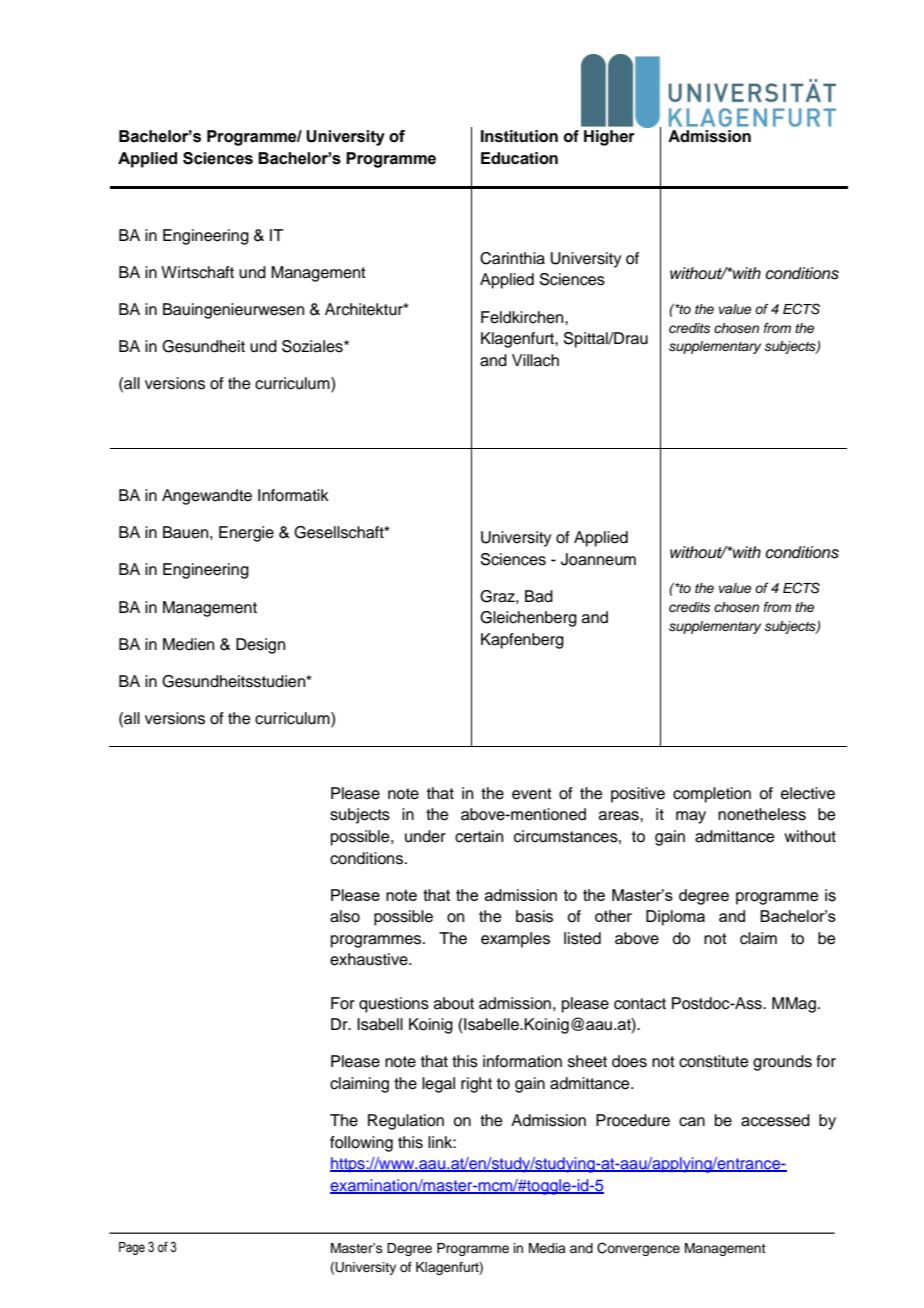 The height and width of the image is (1308, 924). I want to click on completion, so click(712, 795).
